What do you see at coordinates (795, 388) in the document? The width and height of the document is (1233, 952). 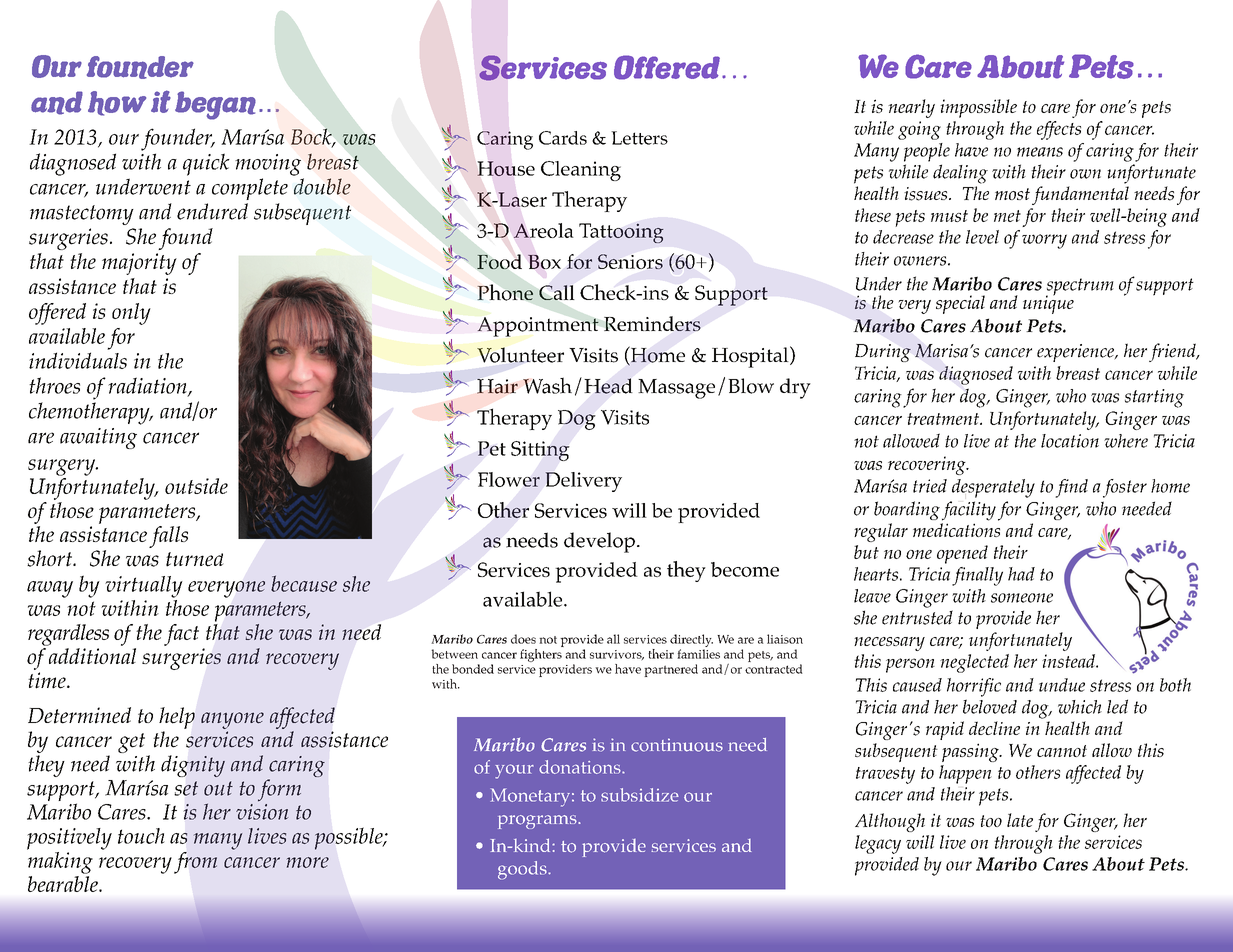 I see `dry` at bounding box center [795, 388].
